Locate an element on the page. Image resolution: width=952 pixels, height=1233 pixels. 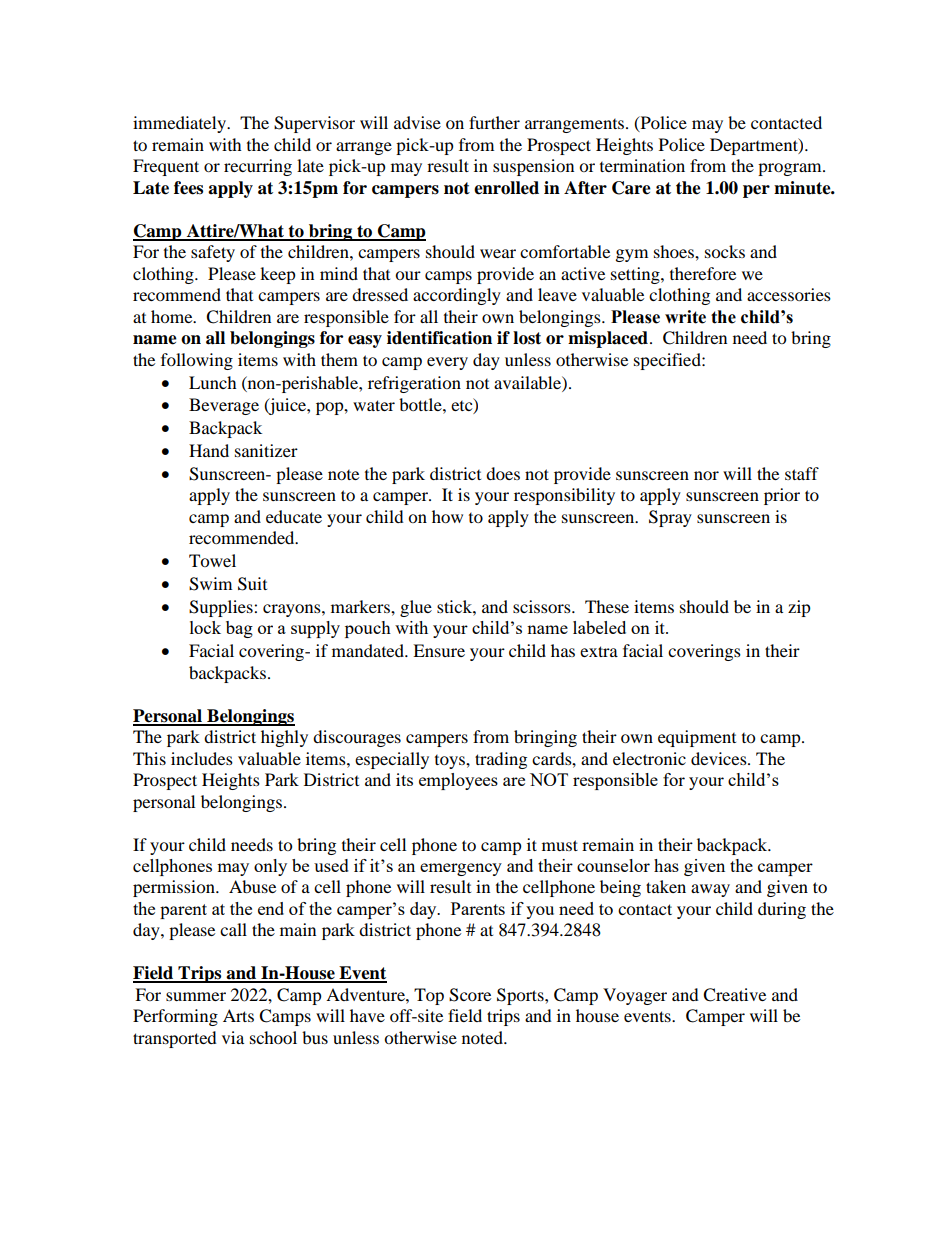
includes is located at coordinates (202, 758).
